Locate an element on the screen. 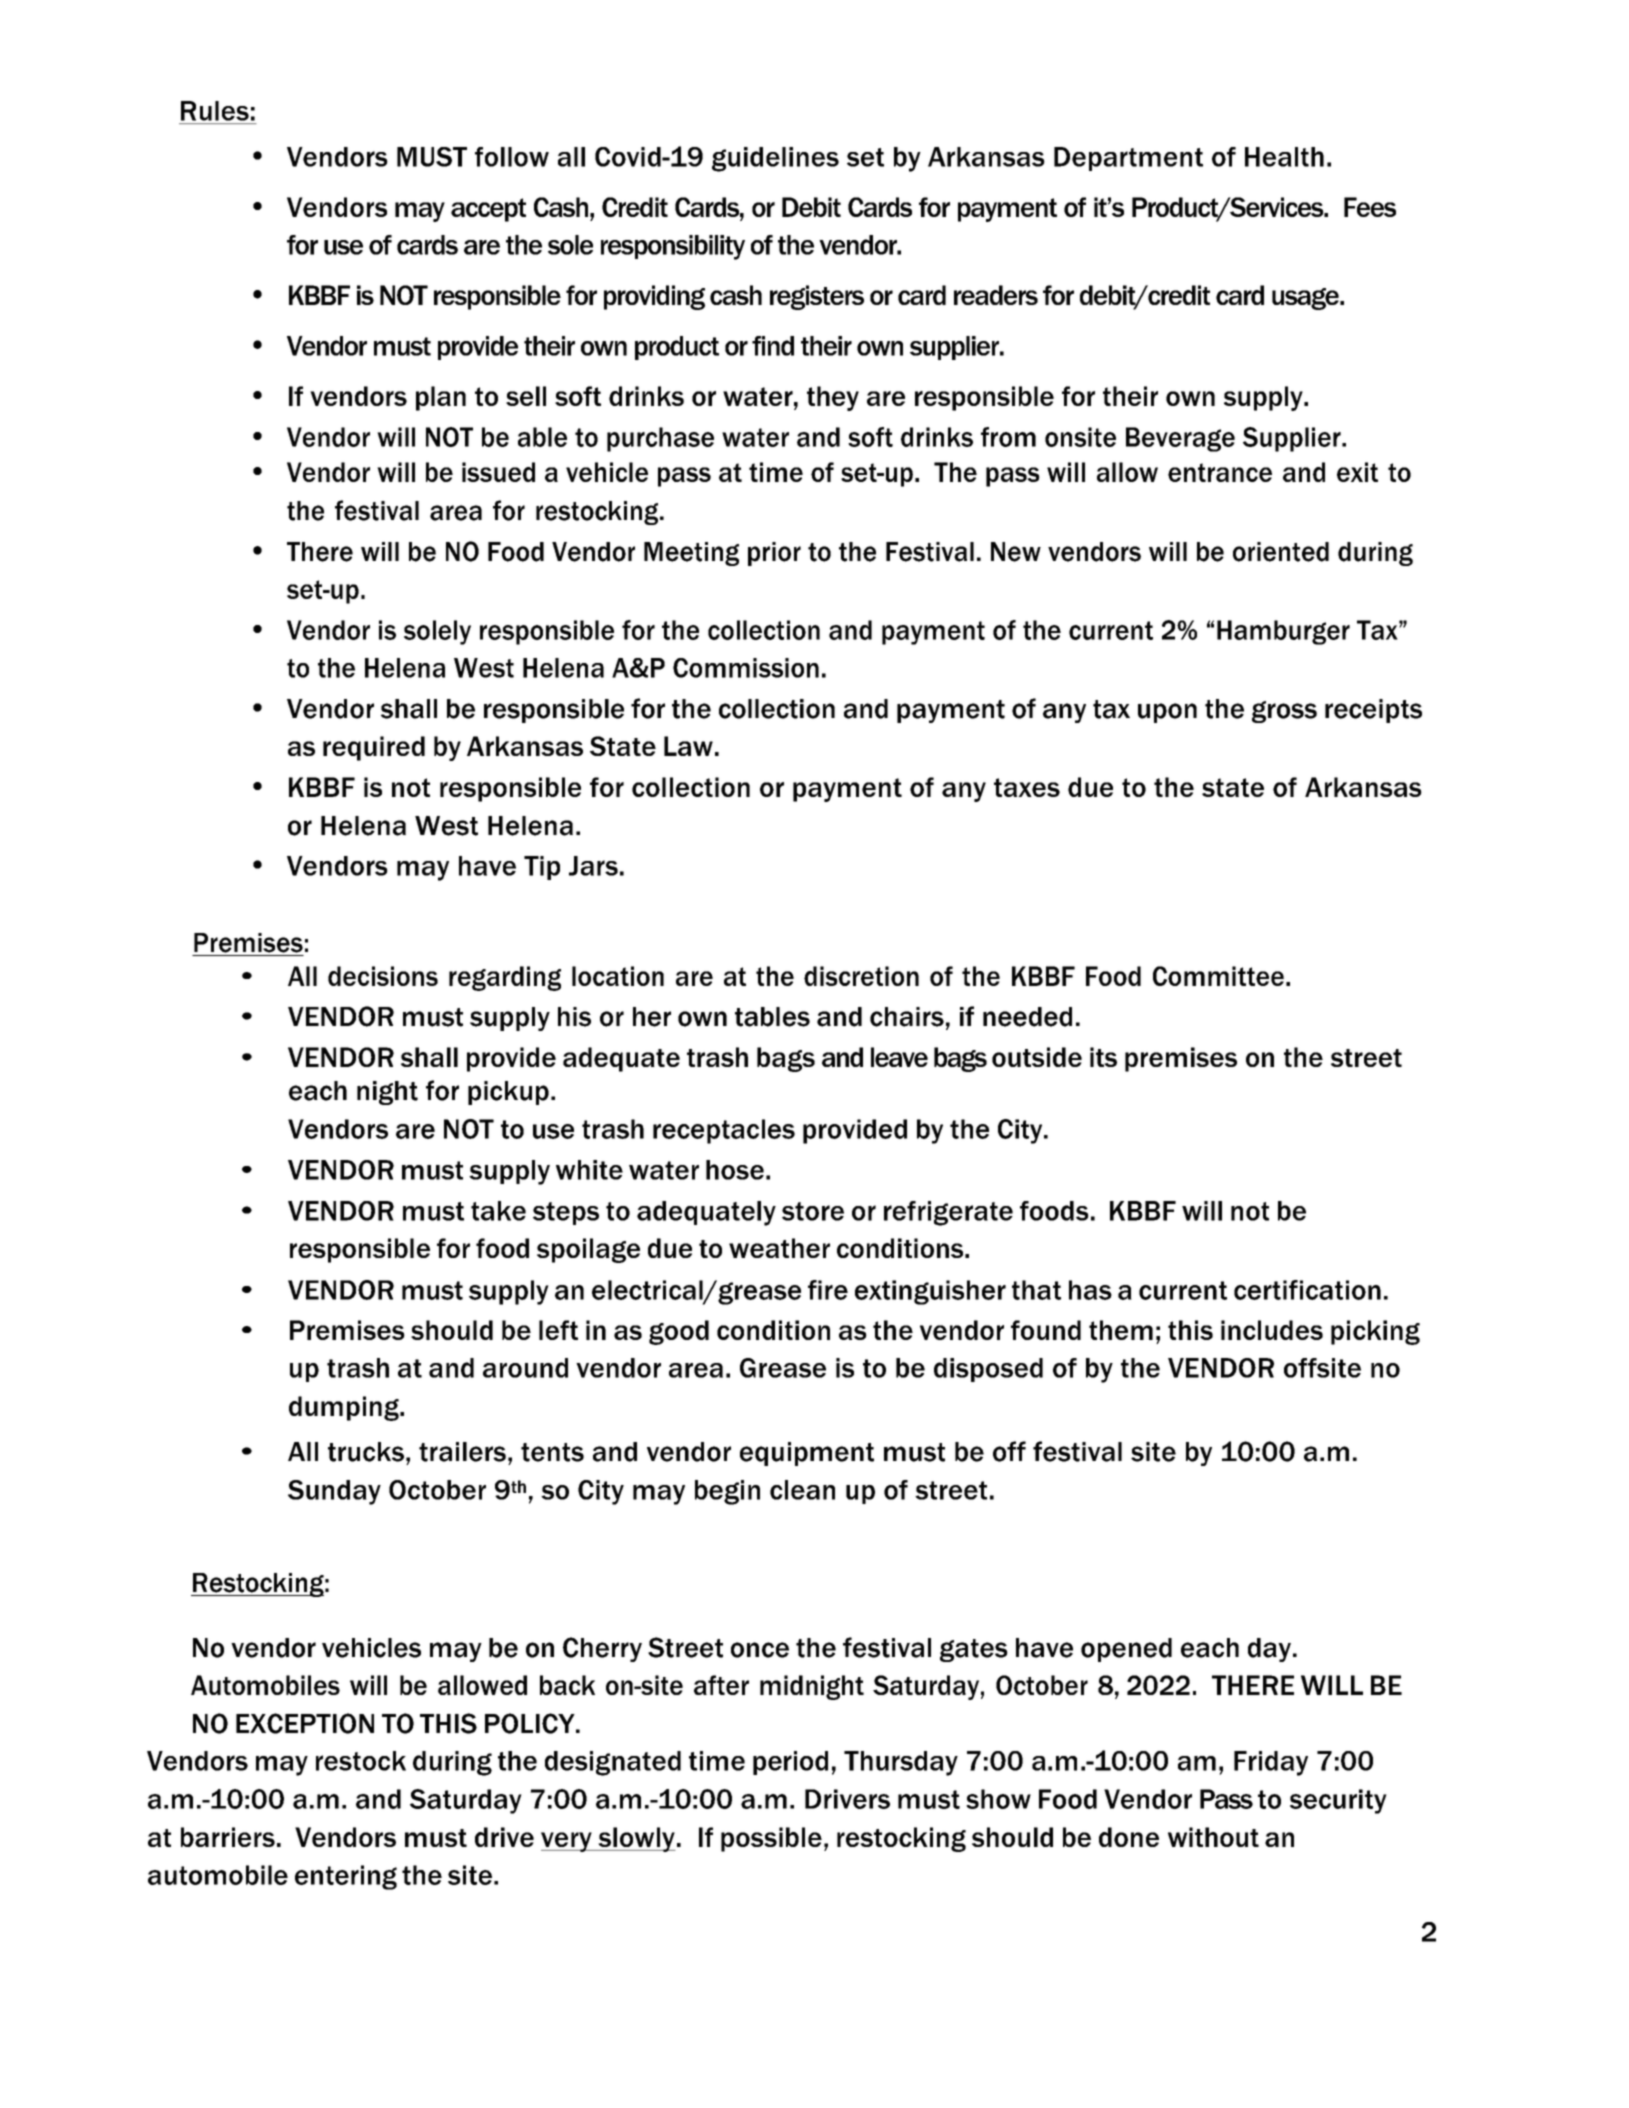  Health is located at coordinates (1284, 157).
